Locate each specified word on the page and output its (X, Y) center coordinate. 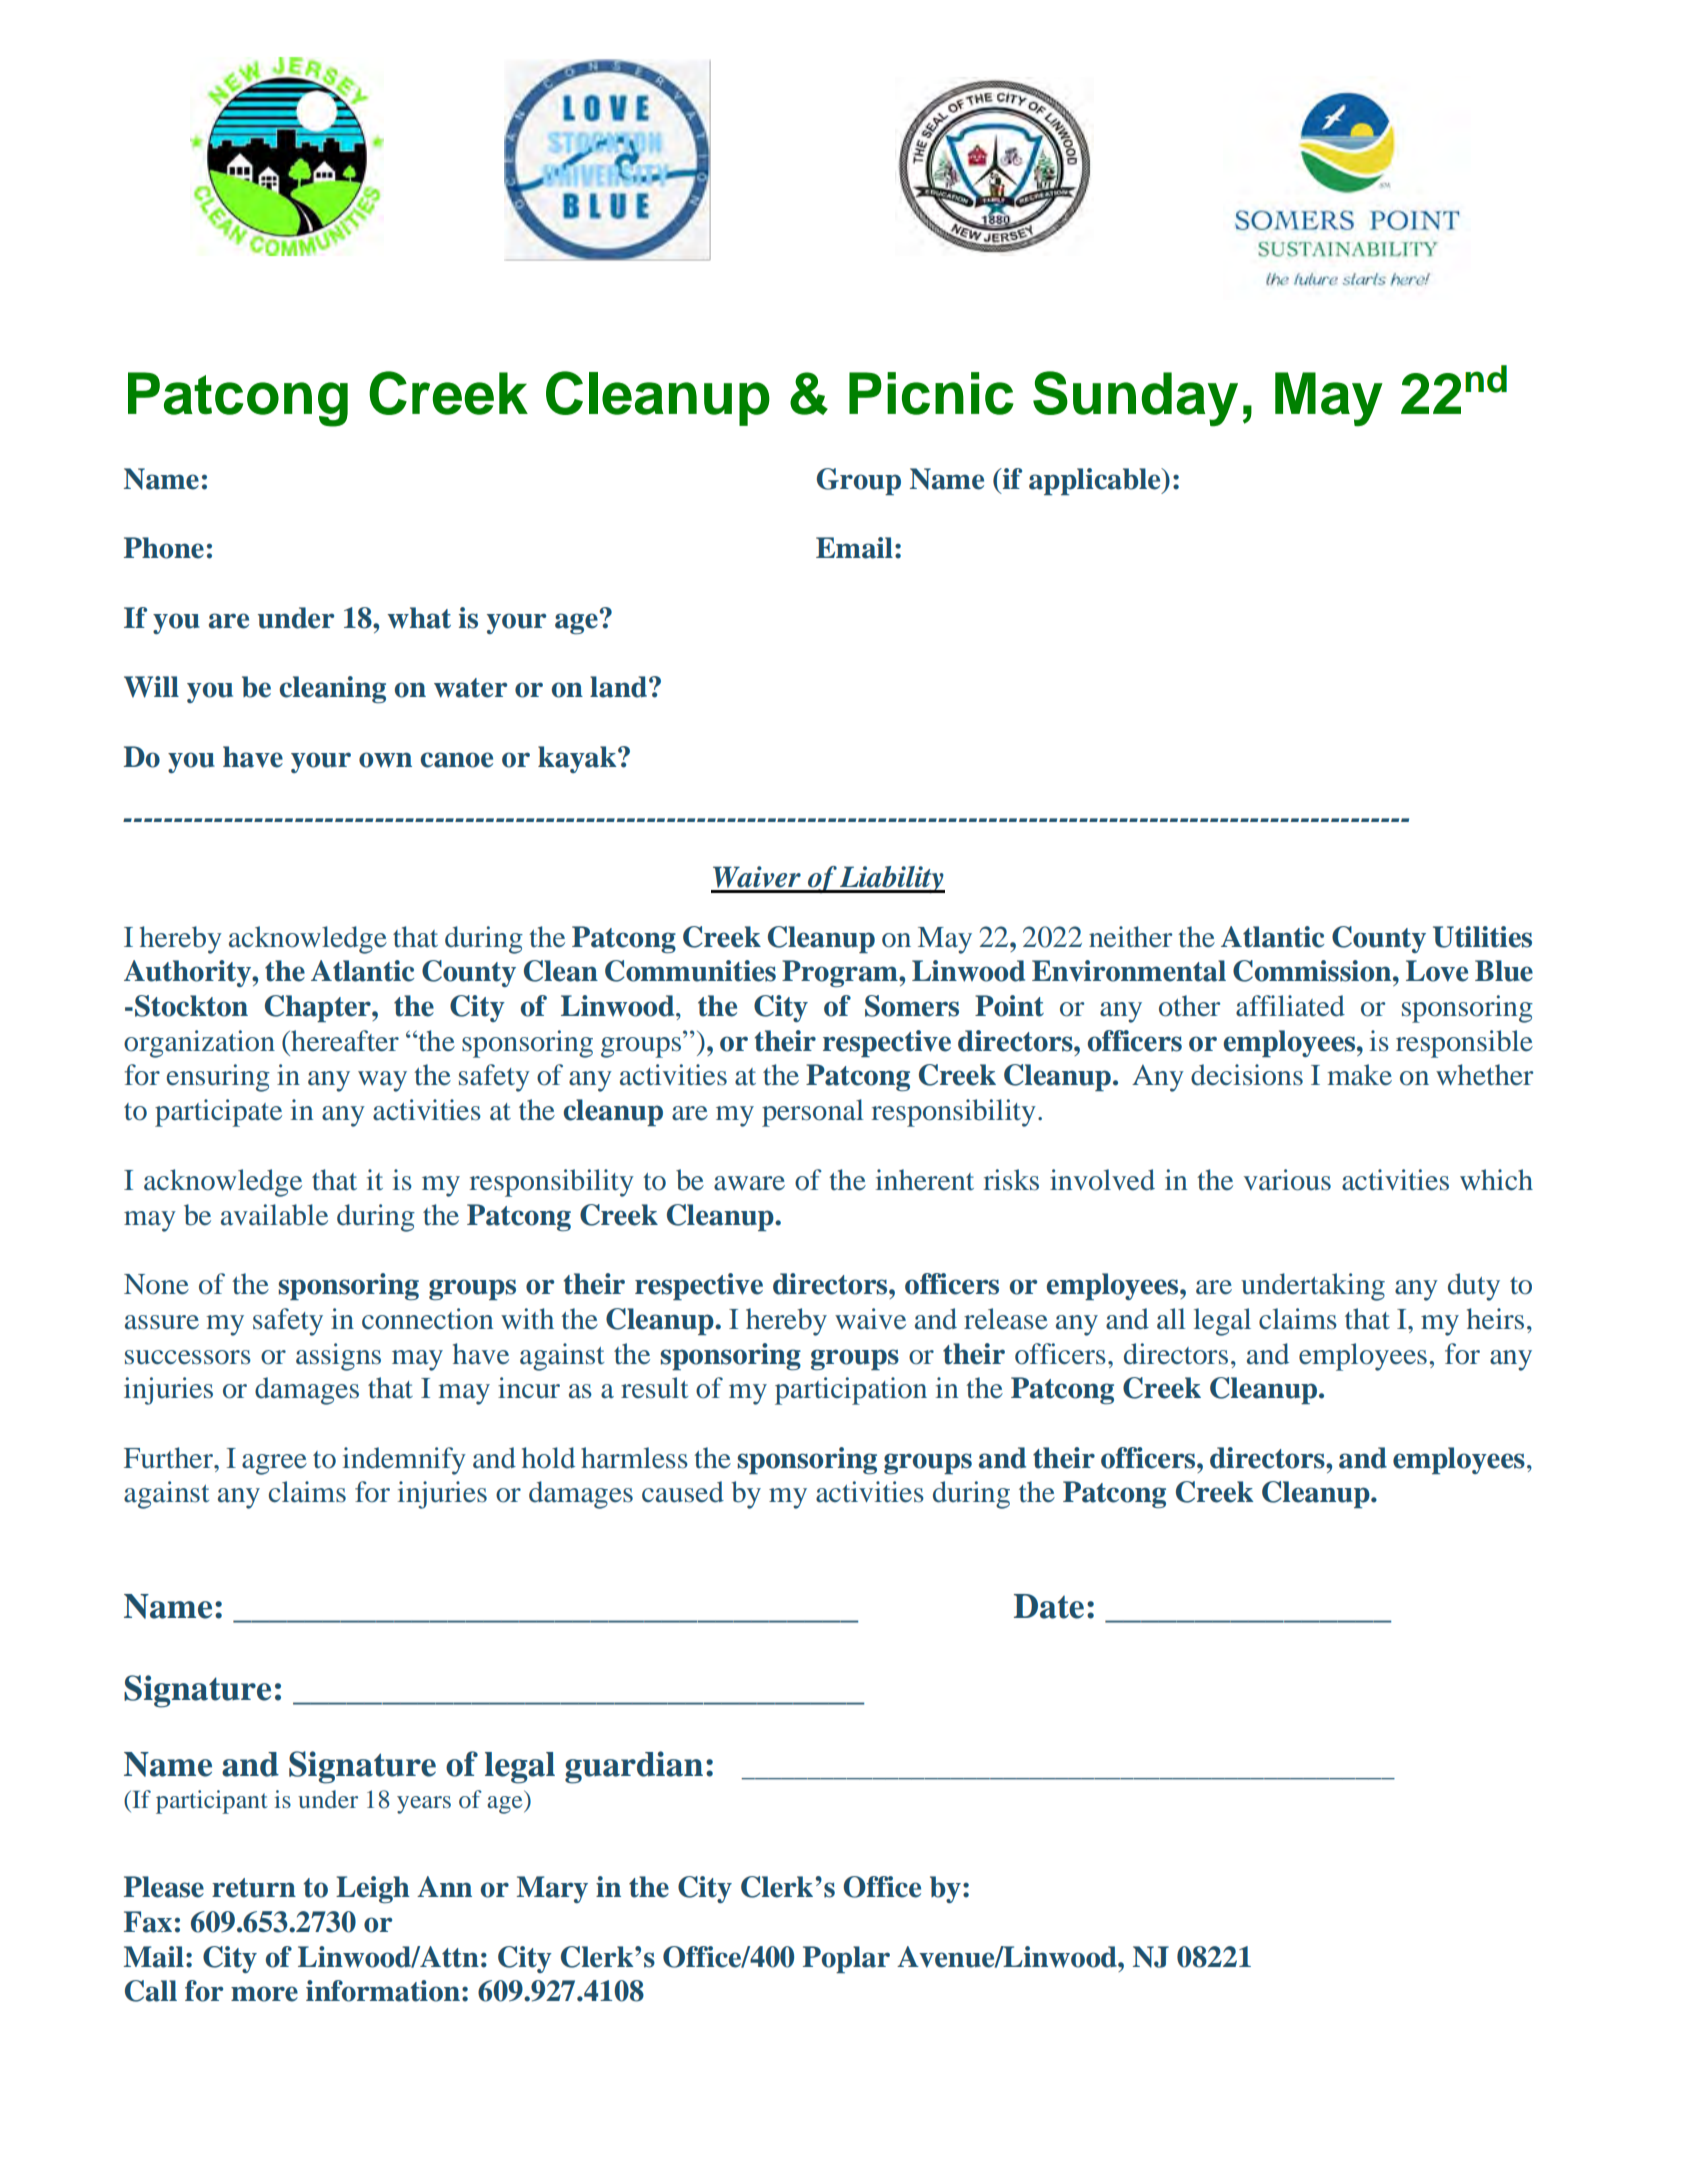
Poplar (846, 1959)
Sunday (1135, 399)
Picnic (931, 393)
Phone (164, 548)
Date (1049, 1606)
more (264, 1994)
